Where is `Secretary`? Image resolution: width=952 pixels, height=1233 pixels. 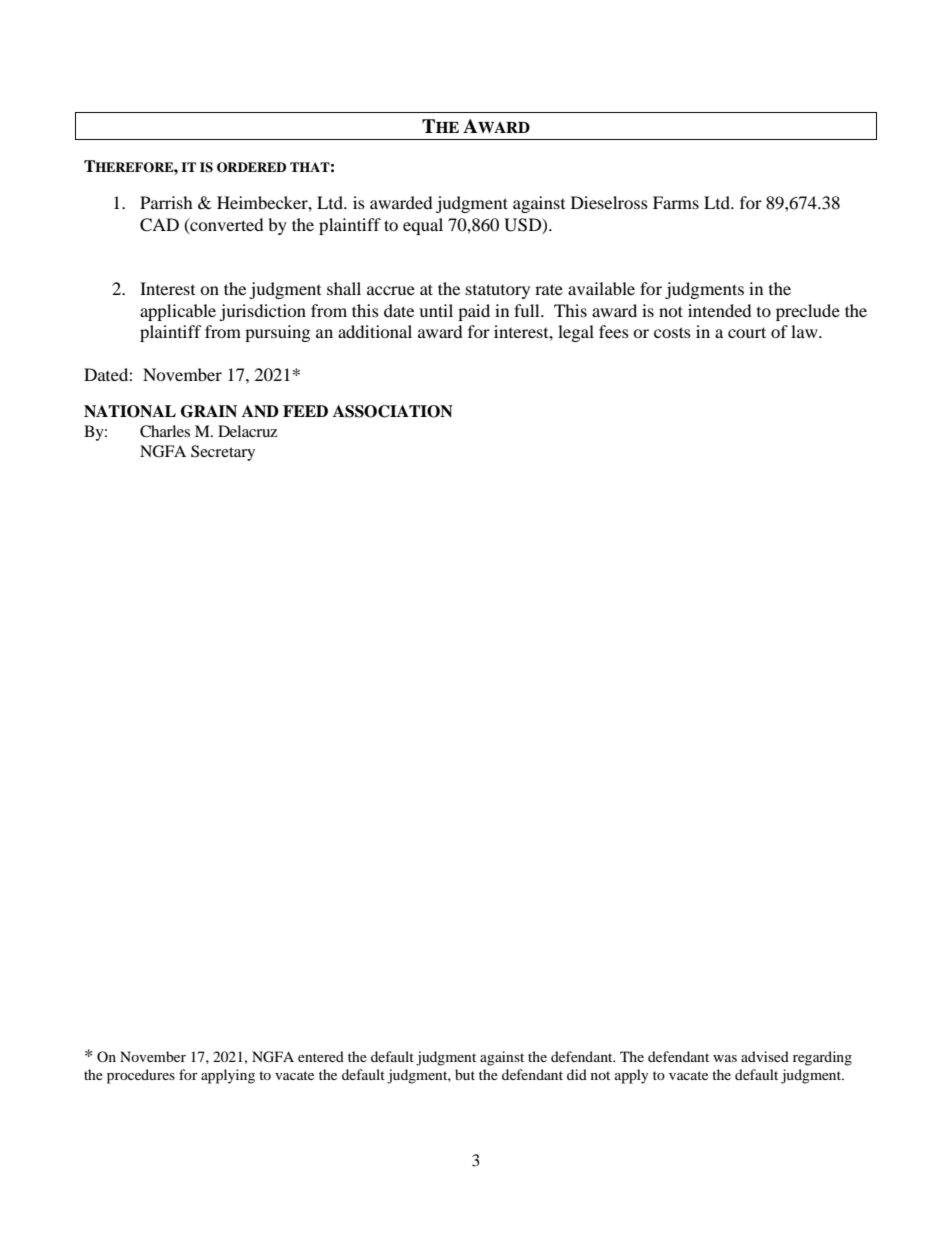 Secretary is located at coordinates (223, 453).
